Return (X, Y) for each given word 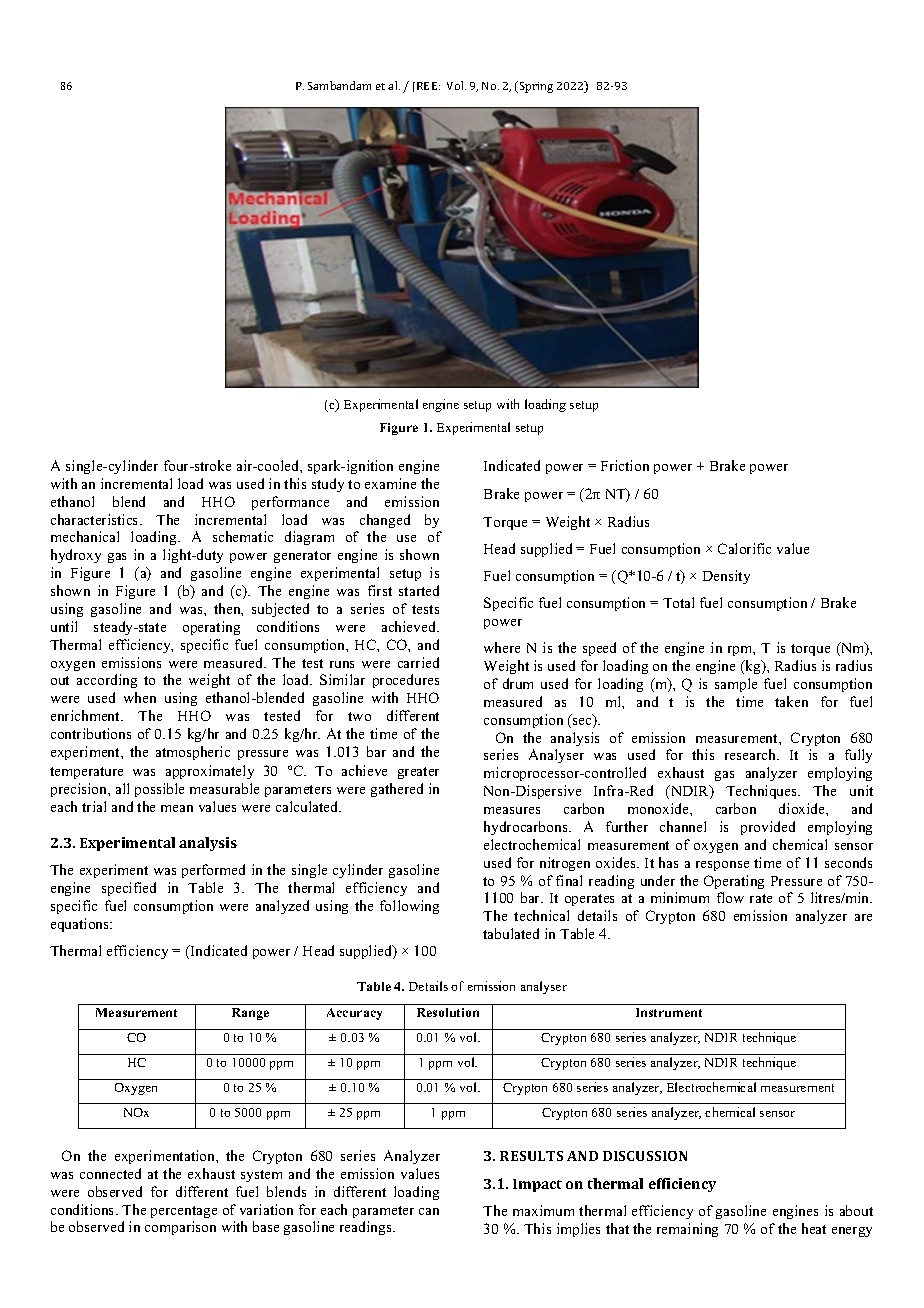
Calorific (744, 548)
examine (390, 483)
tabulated (511, 933)
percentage (184, 1212)
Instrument (669, 1012)
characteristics (96, 519)
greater (418, 773)
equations (81, 925)
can (429, 1211)
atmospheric (193, 753)
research (752, 754)
